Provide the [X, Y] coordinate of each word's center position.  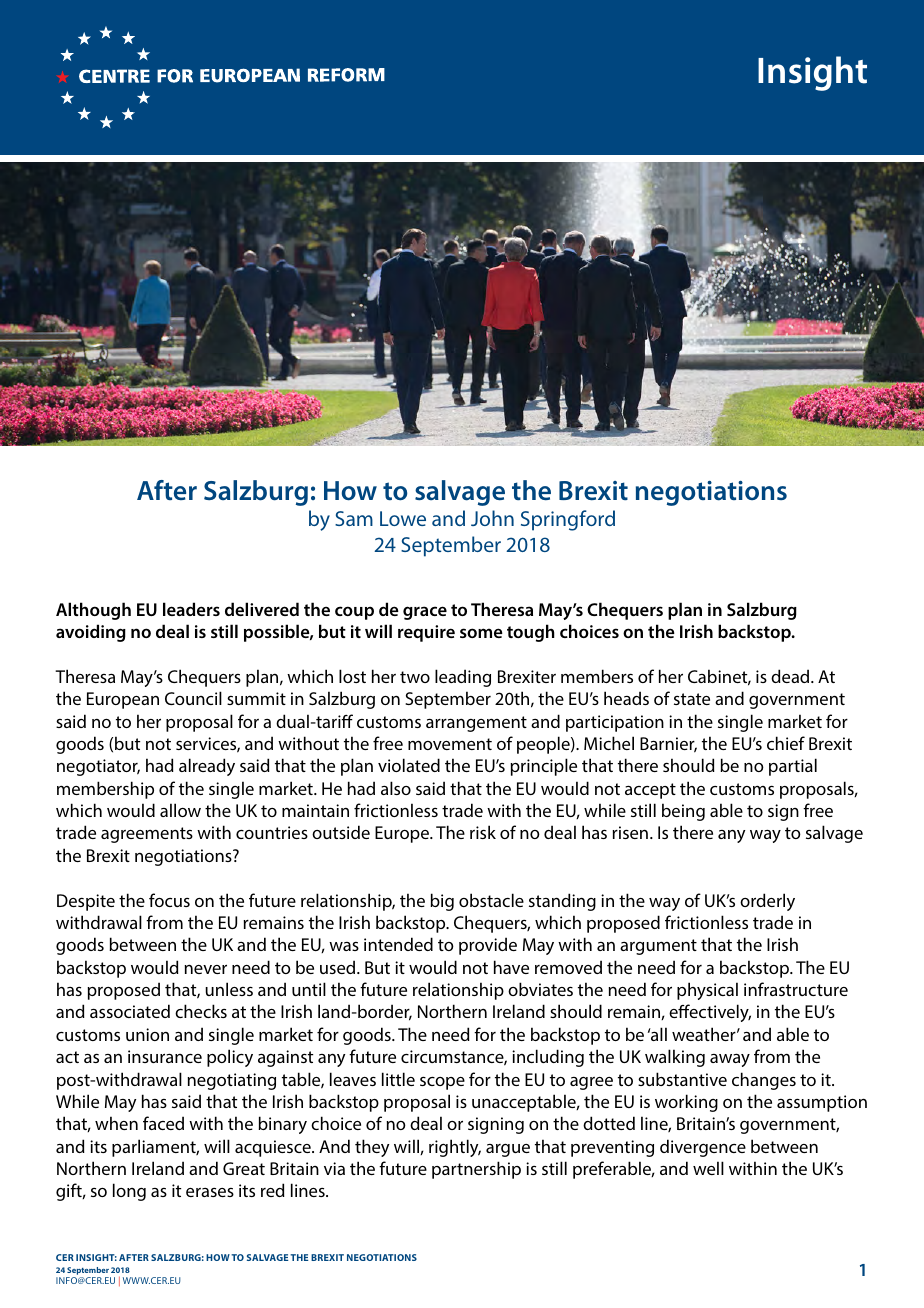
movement [450, 744]
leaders [191, 609]
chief [786, 743]
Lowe [403, 518]
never [205, 969]
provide [488, 946]
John [492, 518]
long [129, 1192]
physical [707, 991]
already [207, 767]
